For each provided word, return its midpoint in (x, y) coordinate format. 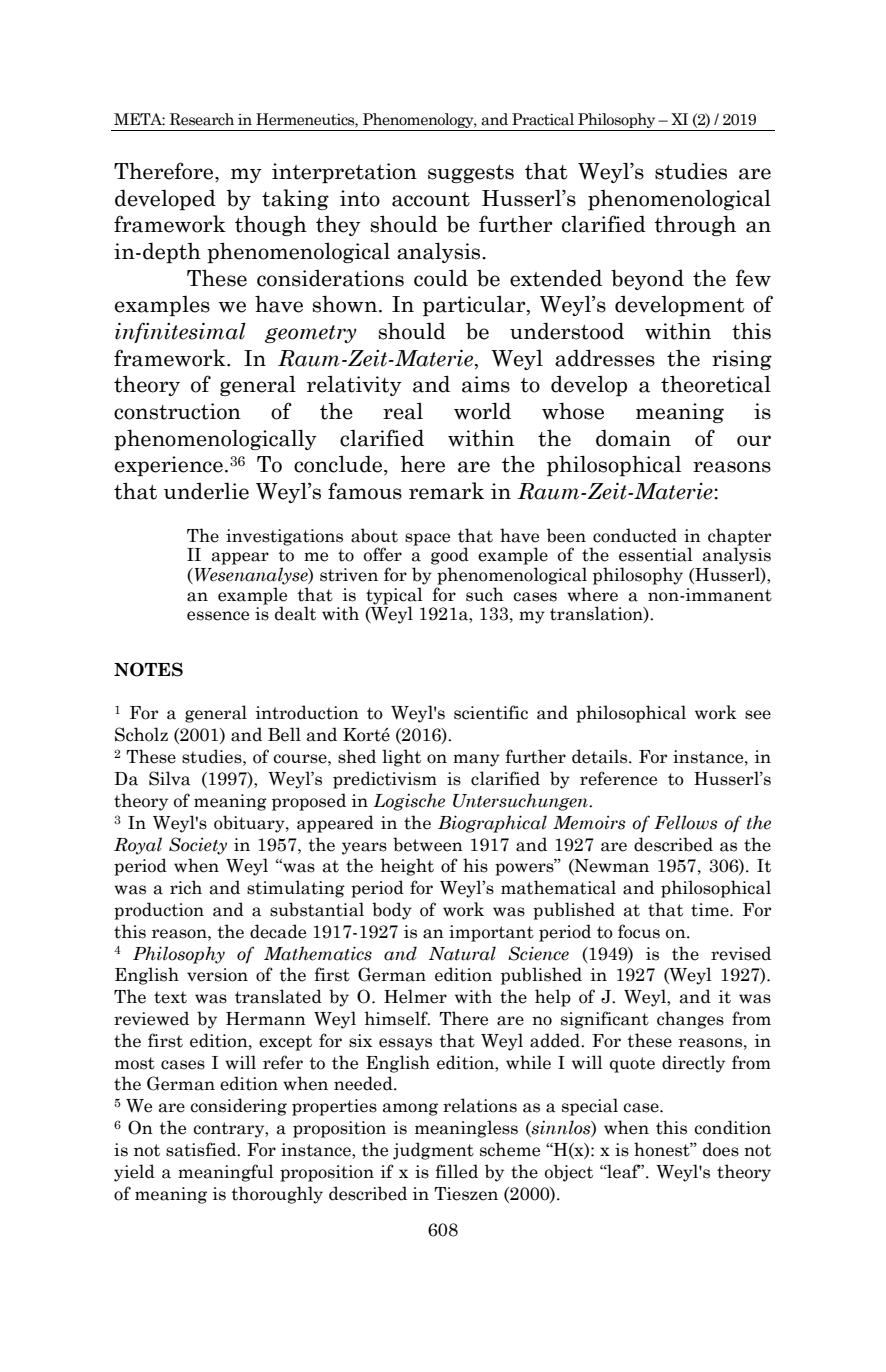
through (695, 225)
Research (202, 119)
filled (457, 1171)
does (721, 1149)
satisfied (202, 1149)
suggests (471, 174)
